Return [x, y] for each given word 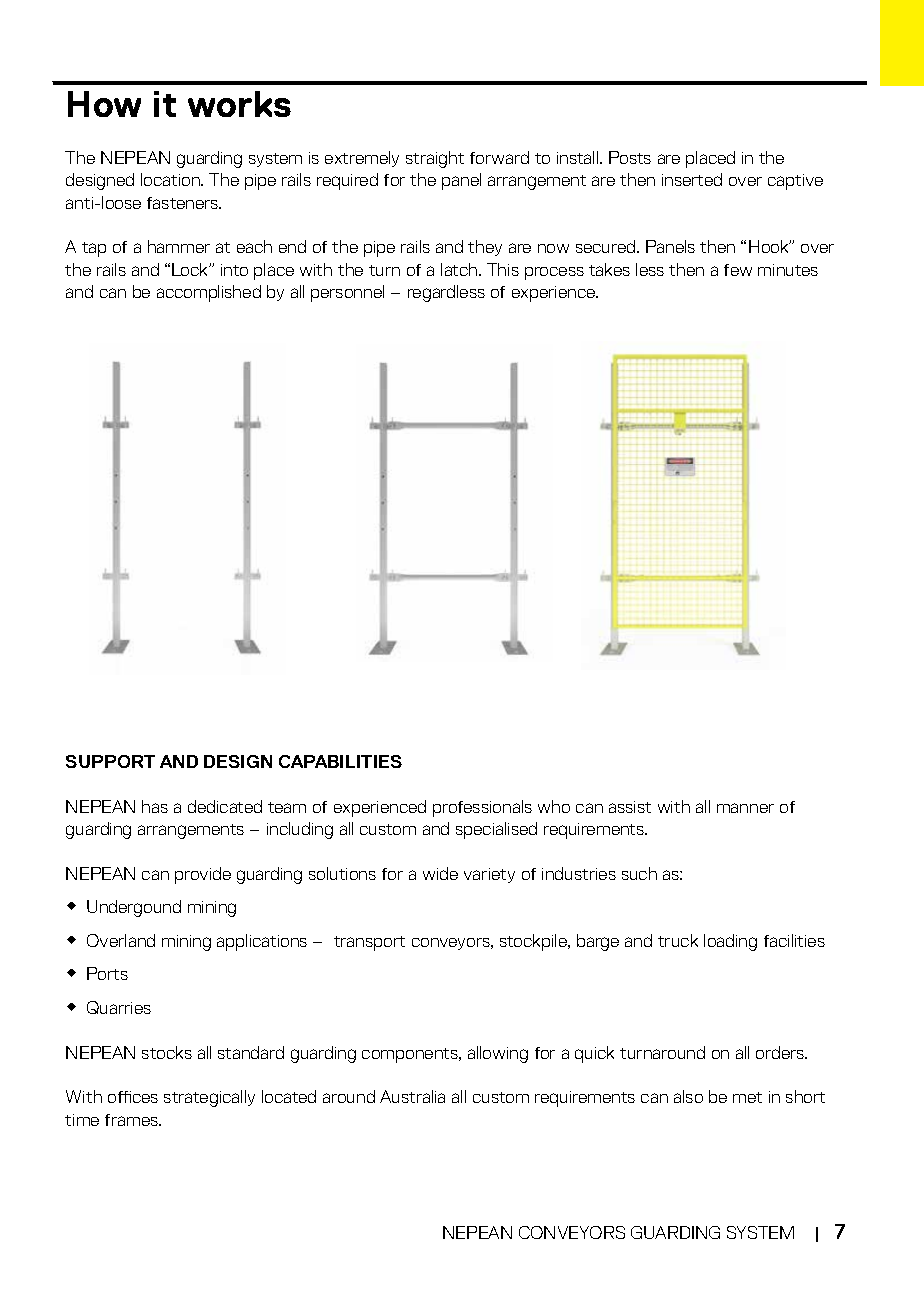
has [155, 806]
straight [435, 159]
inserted [692, 179]
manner [745, 808]
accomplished [209, 293]
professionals [482, 808]
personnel [347, 293]
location [171, 179]
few [738, 270]
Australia [412, 1096]
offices [133, 1097]
